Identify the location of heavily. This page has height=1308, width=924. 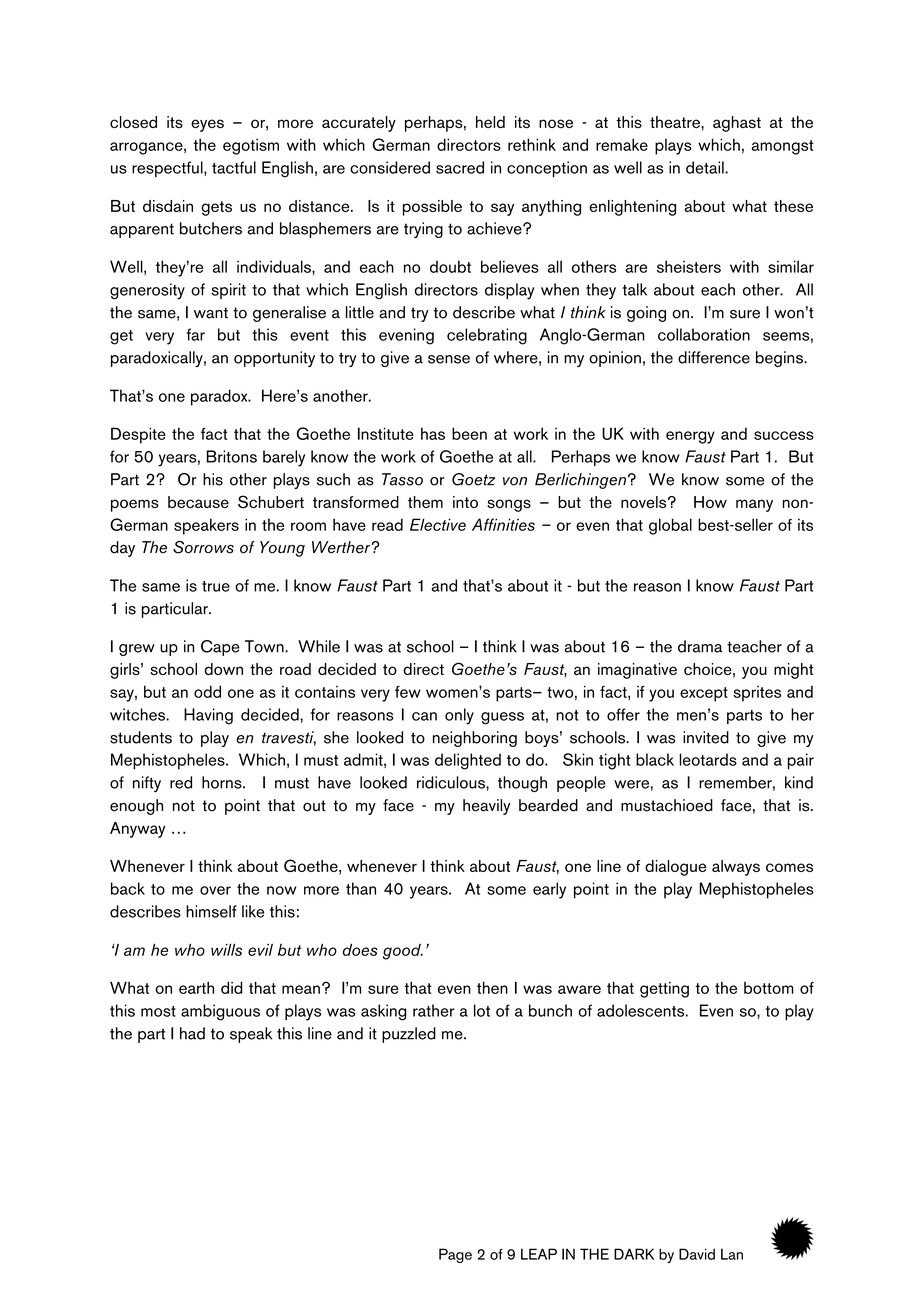
(486, 807).
